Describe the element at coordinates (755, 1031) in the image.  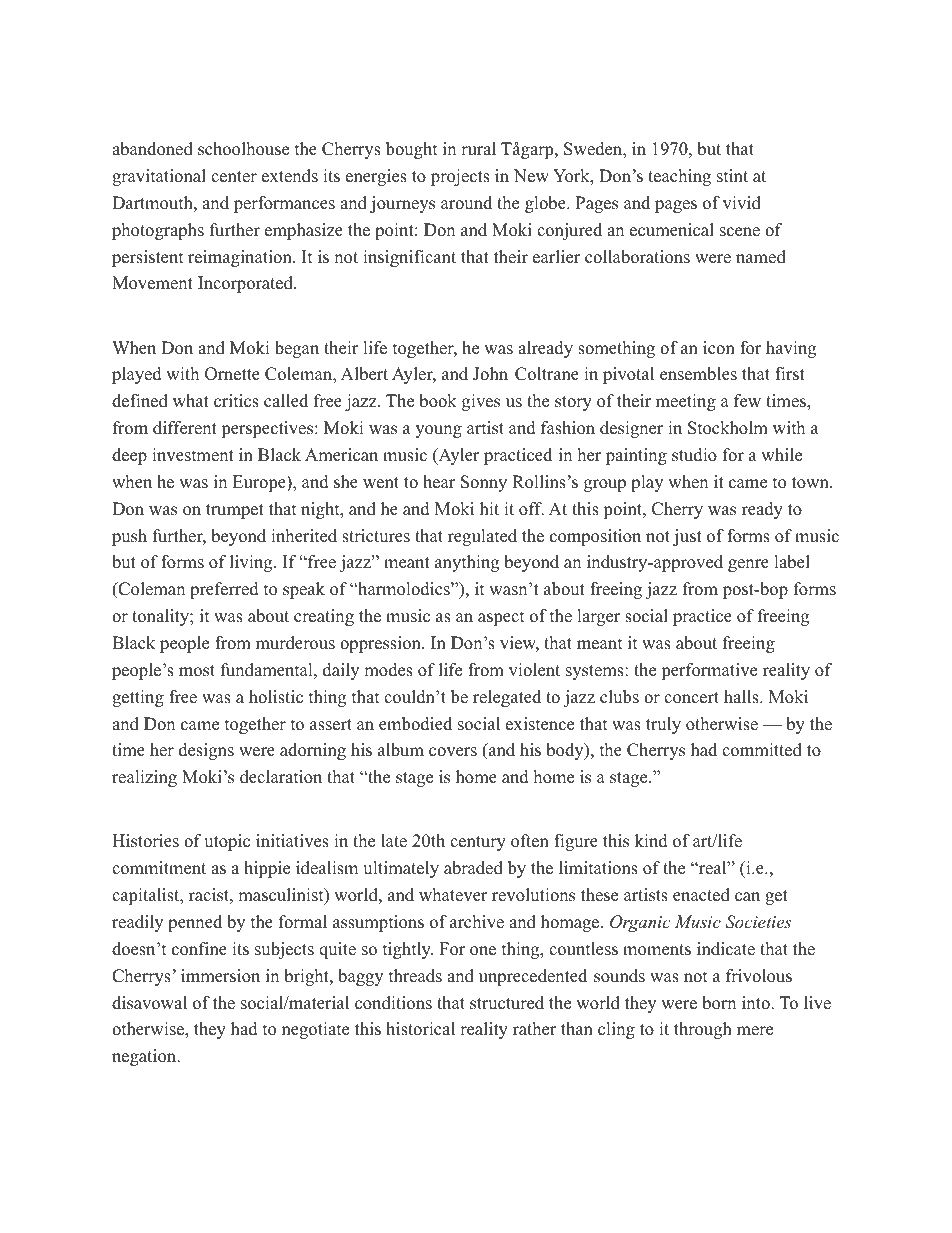
I see `mere` at that location.
